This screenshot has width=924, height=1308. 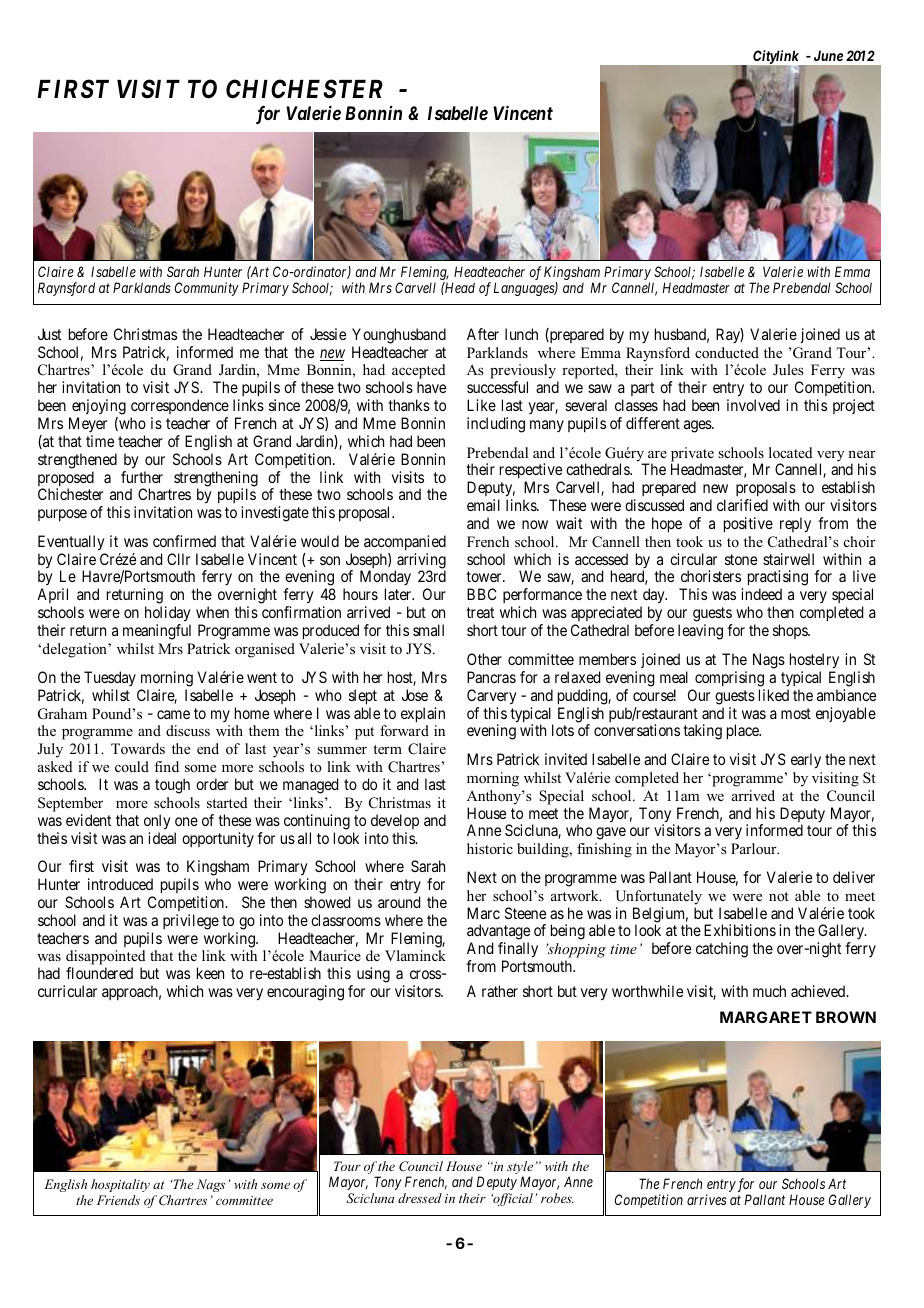 What do you see at coordinates (157, 822) in the screenshot?
I see `only` at bounding box center [157, 822].
